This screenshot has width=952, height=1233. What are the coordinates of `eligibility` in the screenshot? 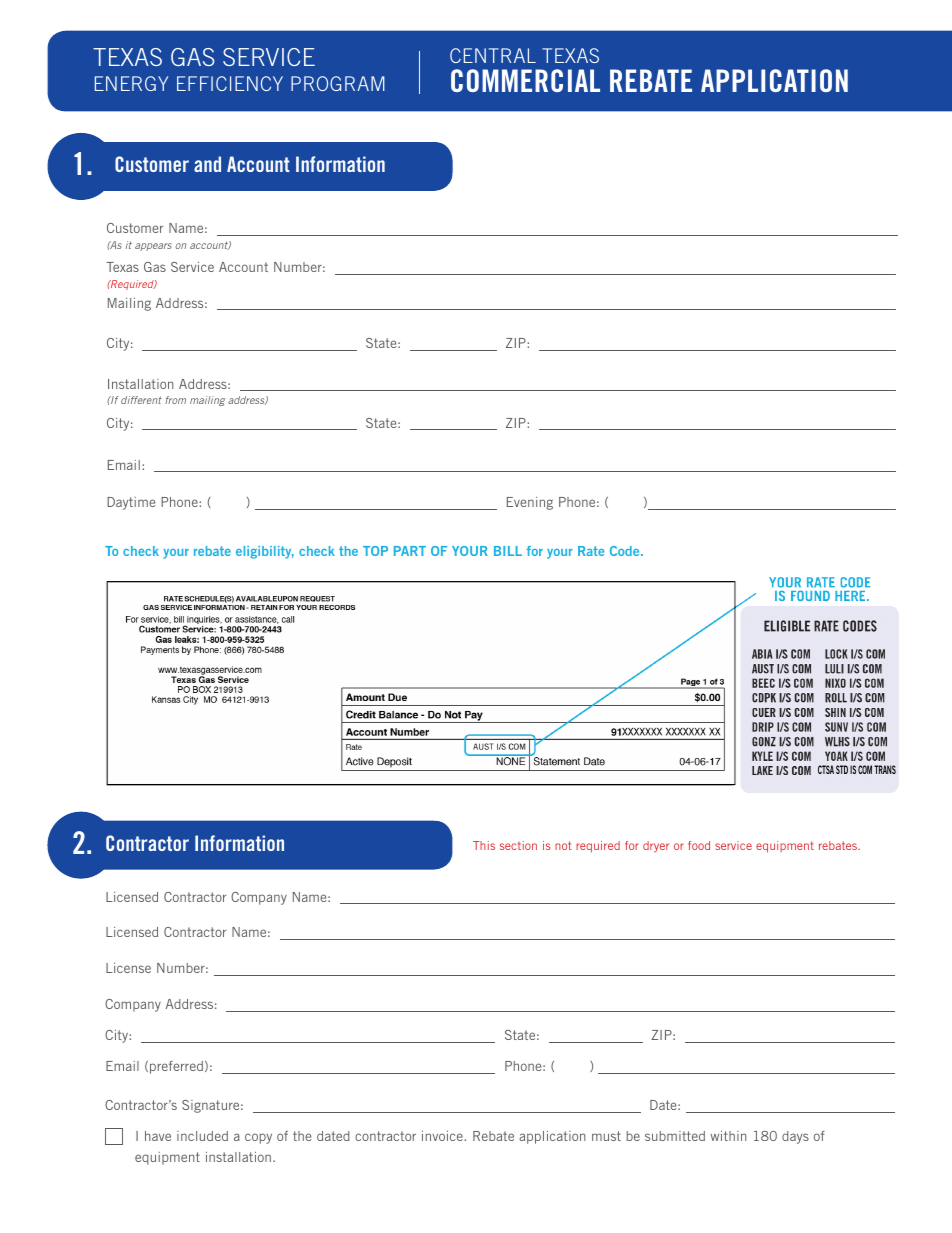 It's located at (265, 552).
